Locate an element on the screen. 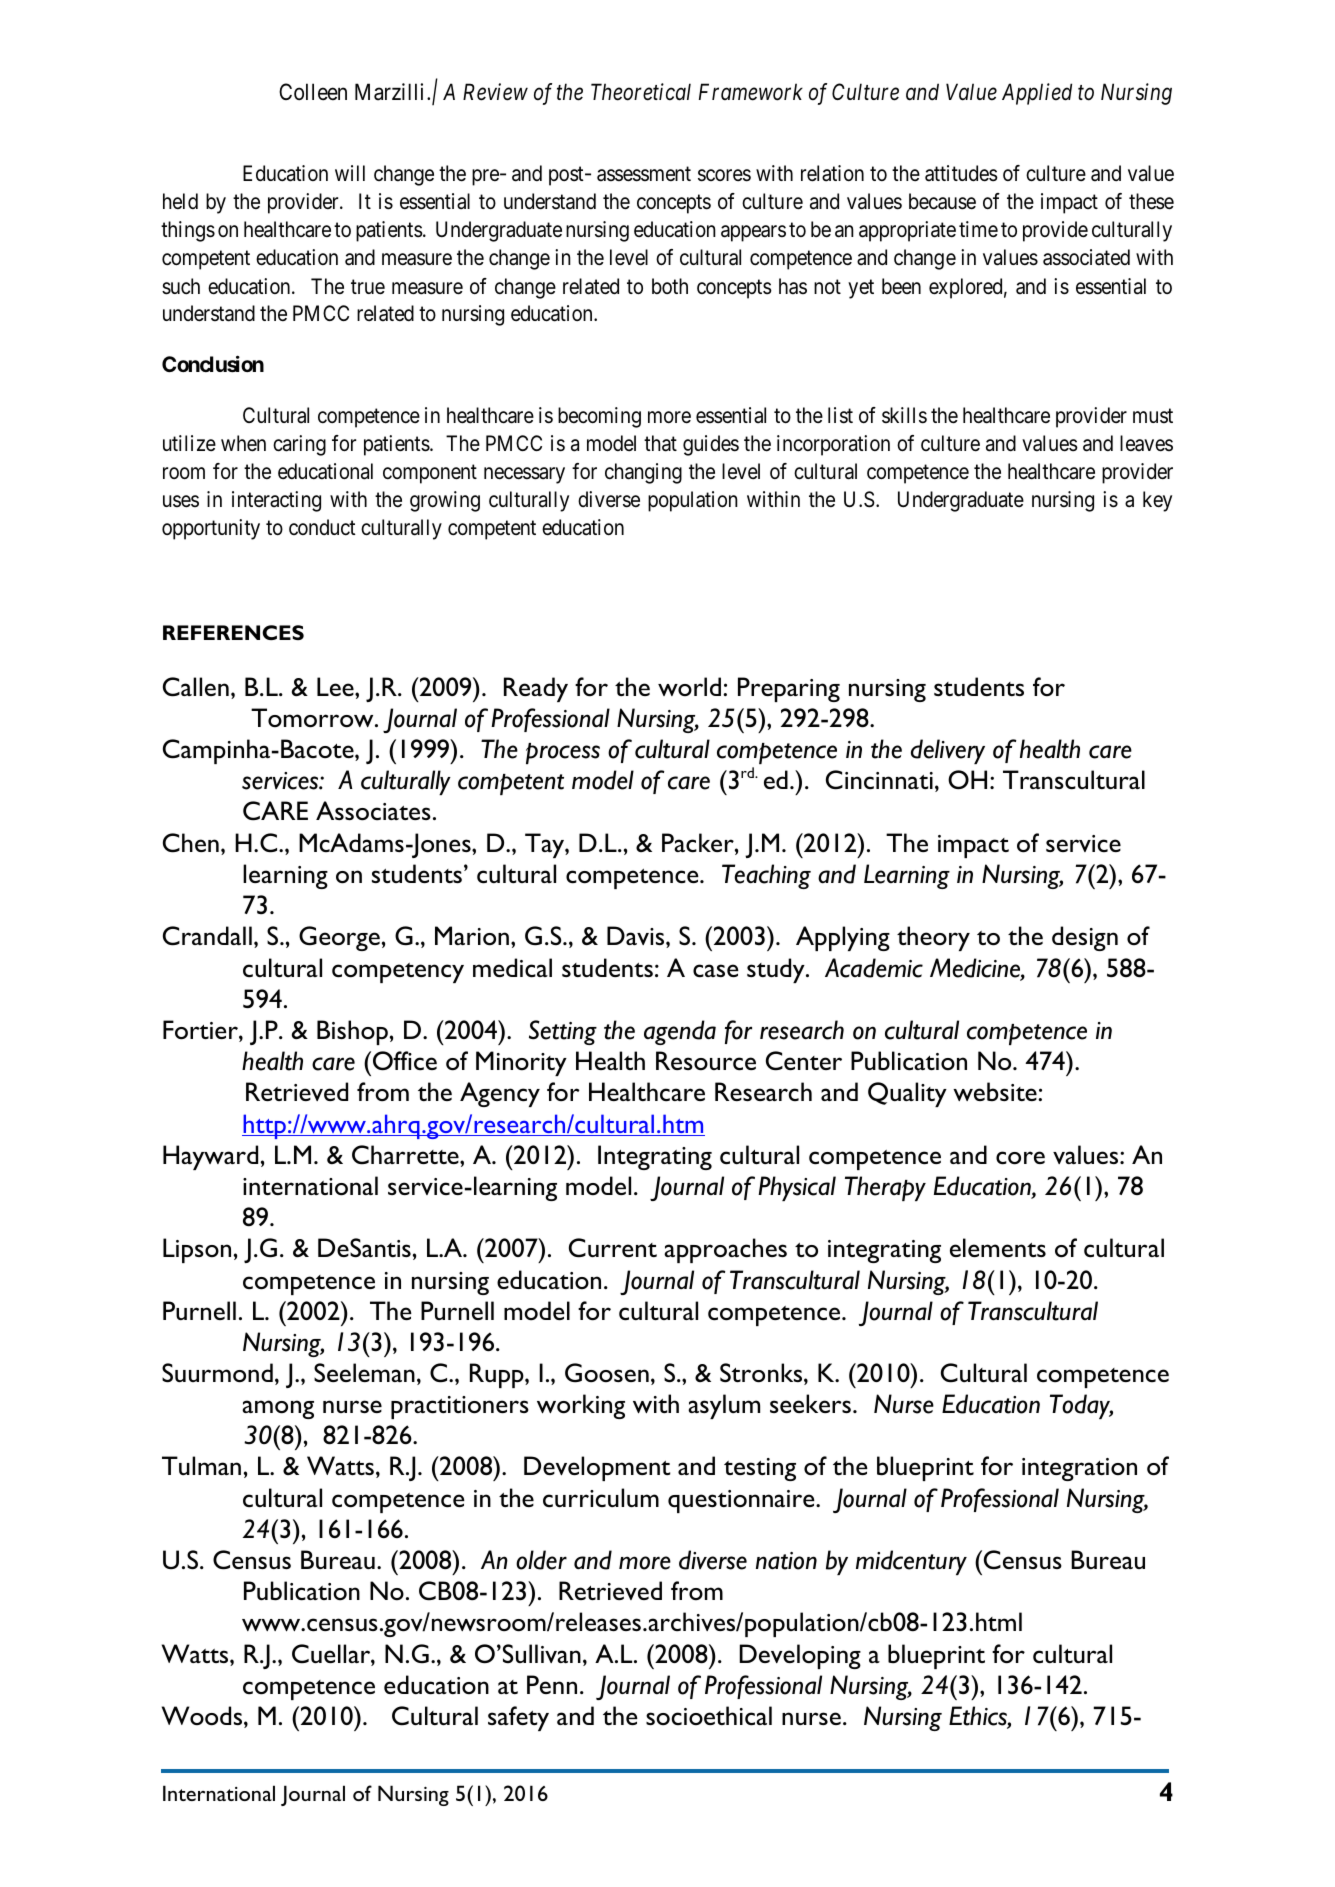 The height and width of the screenshot is (1887, 1335). Colleen is located at coordinates (313, 92).
